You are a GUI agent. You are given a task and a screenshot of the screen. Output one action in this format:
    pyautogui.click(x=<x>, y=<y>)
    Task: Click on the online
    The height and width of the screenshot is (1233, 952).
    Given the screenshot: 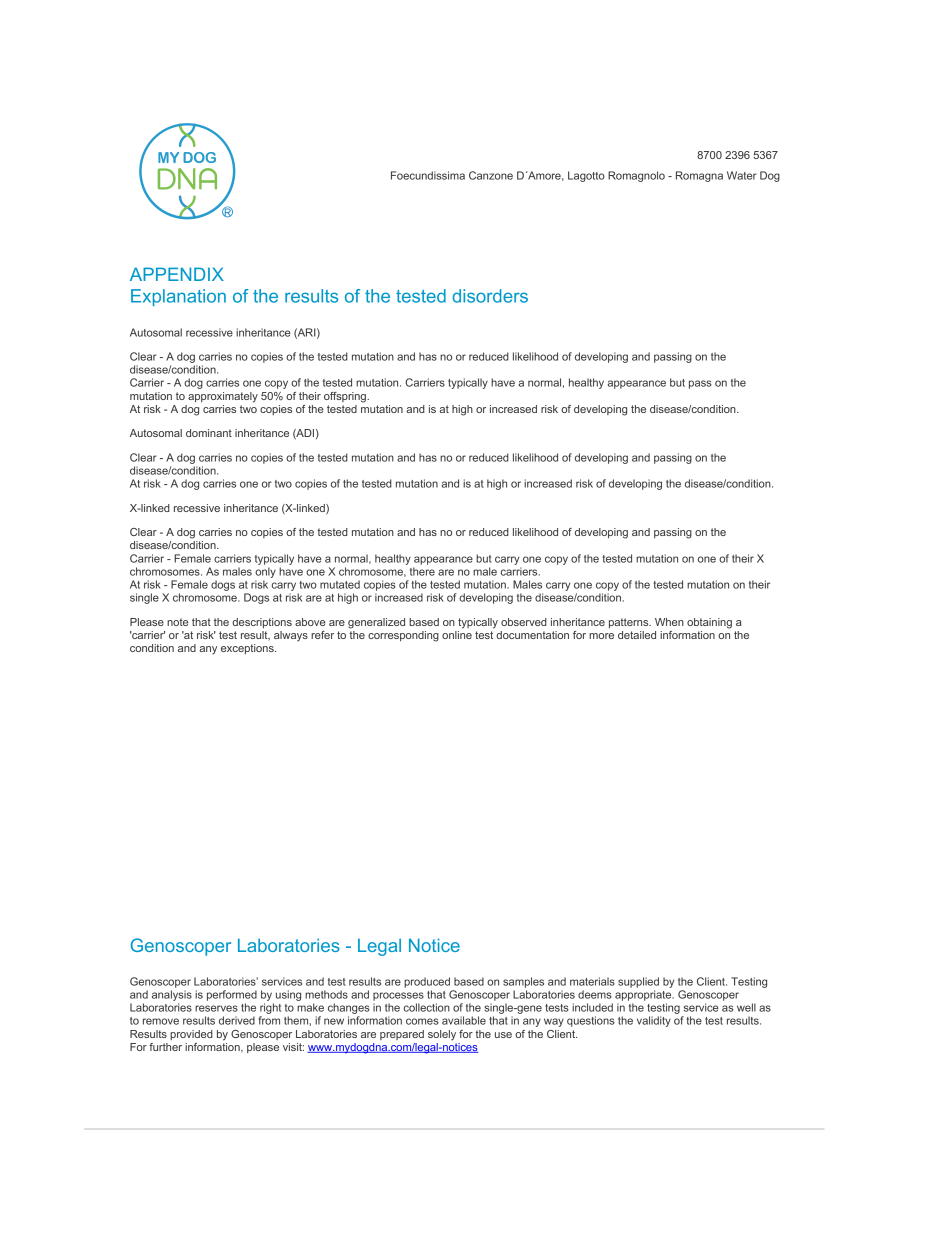 What is the action you would take?
    pyautogui.click(x=457, y=633)
